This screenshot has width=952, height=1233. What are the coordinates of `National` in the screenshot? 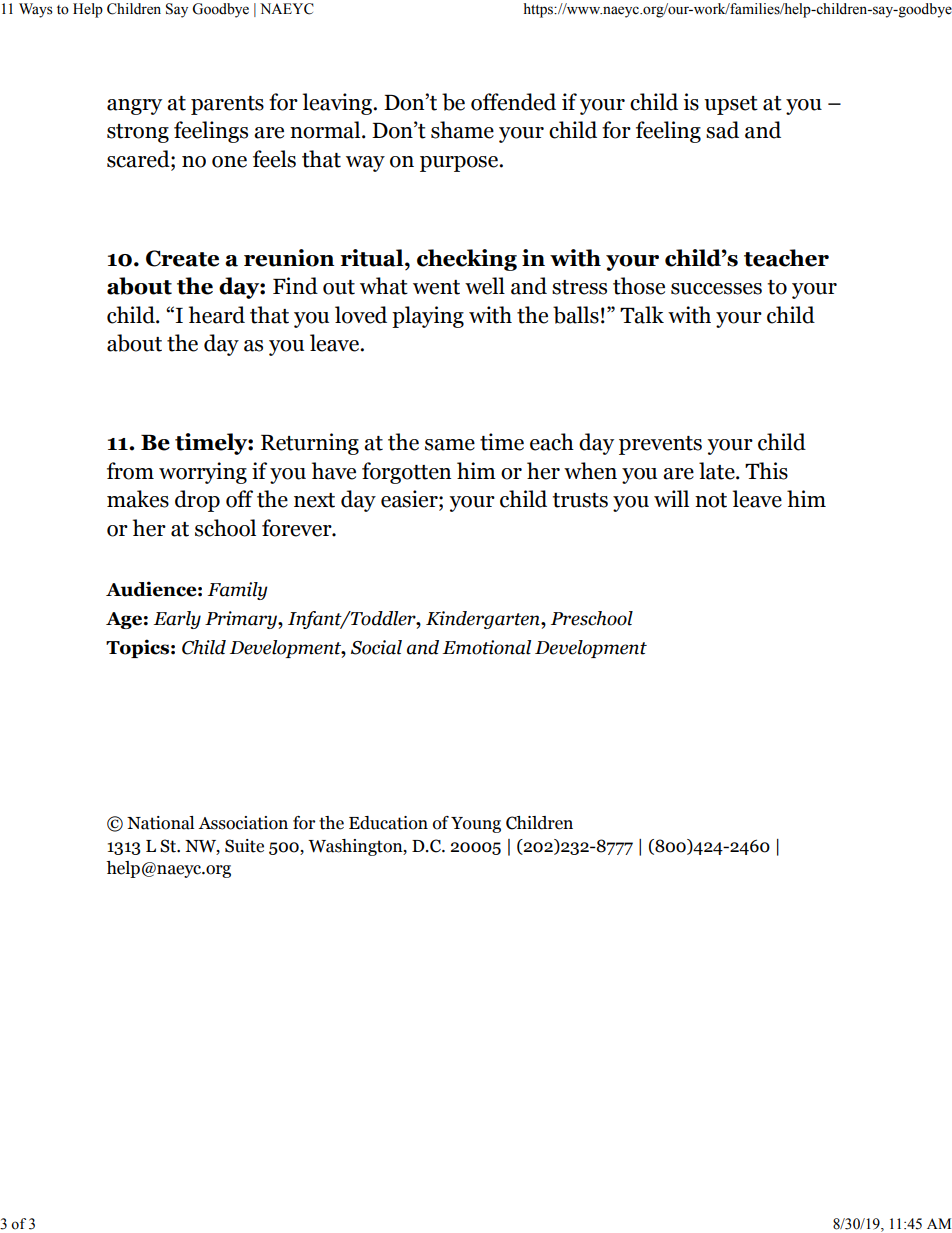 It's located at (160, 823).
